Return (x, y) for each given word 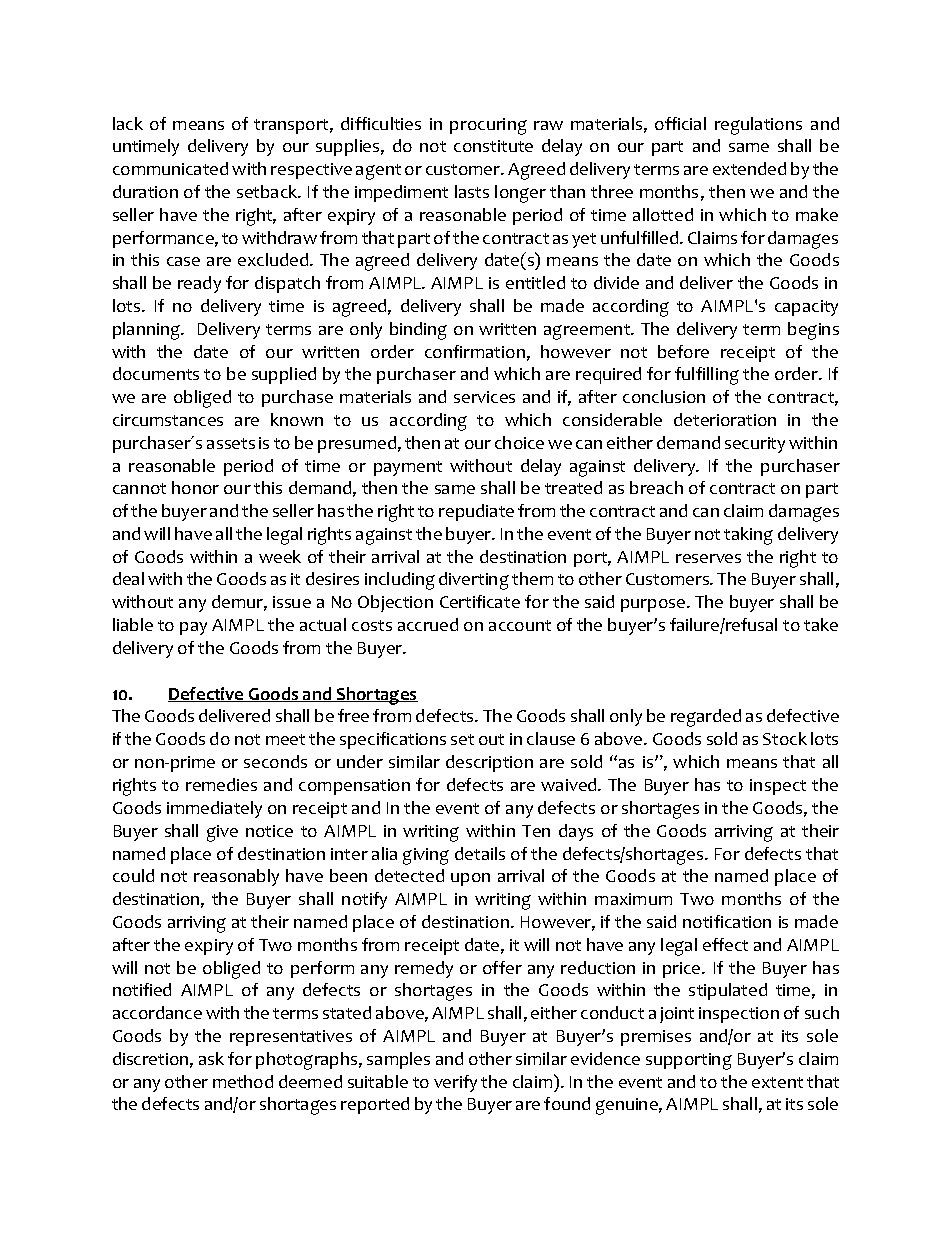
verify (455, 1083)
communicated (170, 168)
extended (749, 168)
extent (777, 1082)
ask (211, 1058)
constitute (493, 146)
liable (133, 624)
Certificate (480, 601)
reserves (708, 558)
